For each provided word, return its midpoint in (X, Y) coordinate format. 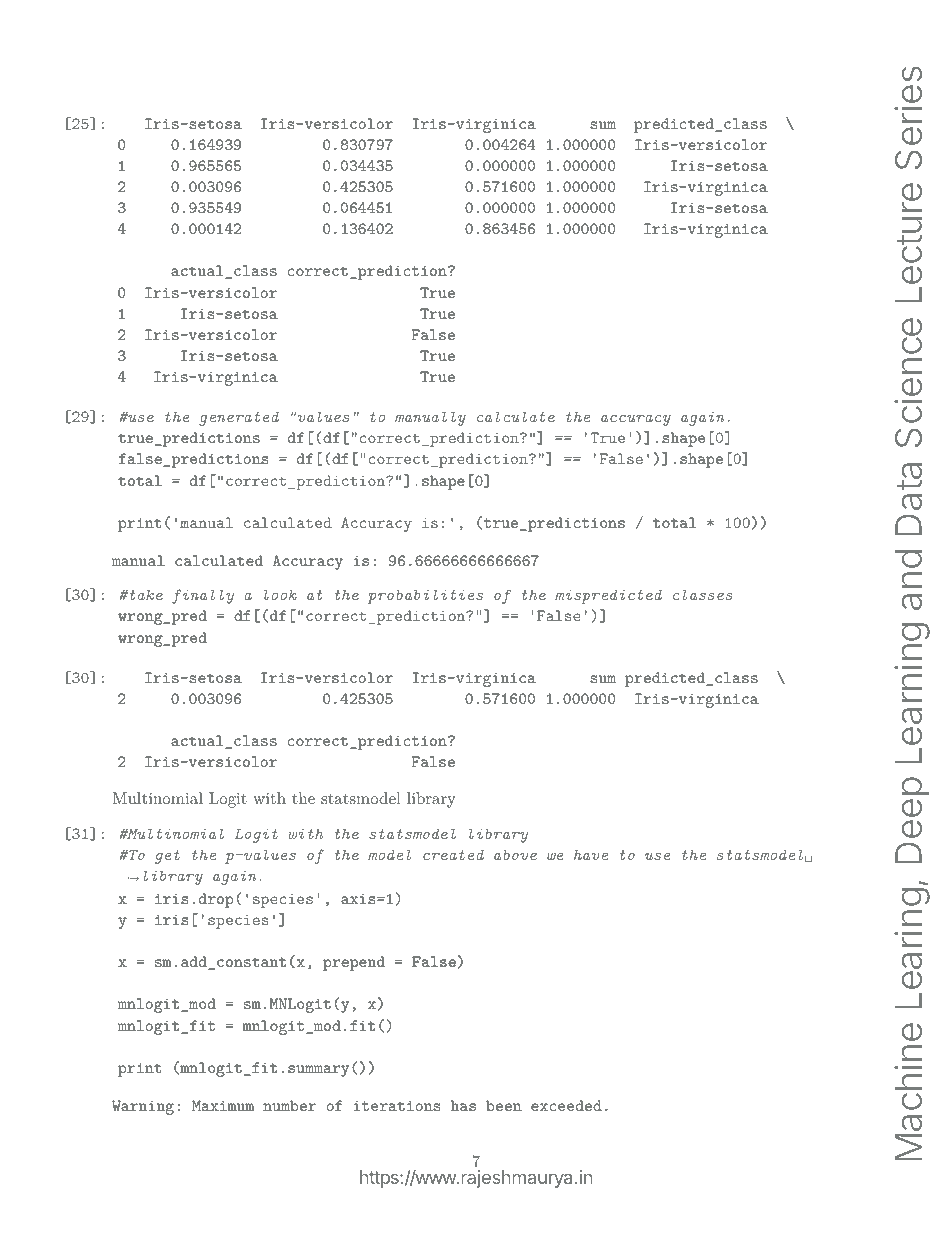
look (280, 594)
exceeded (566, 1105)
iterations (397, 1106)
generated (239, 418)
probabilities (425, 596)
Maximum (223, 1105)
